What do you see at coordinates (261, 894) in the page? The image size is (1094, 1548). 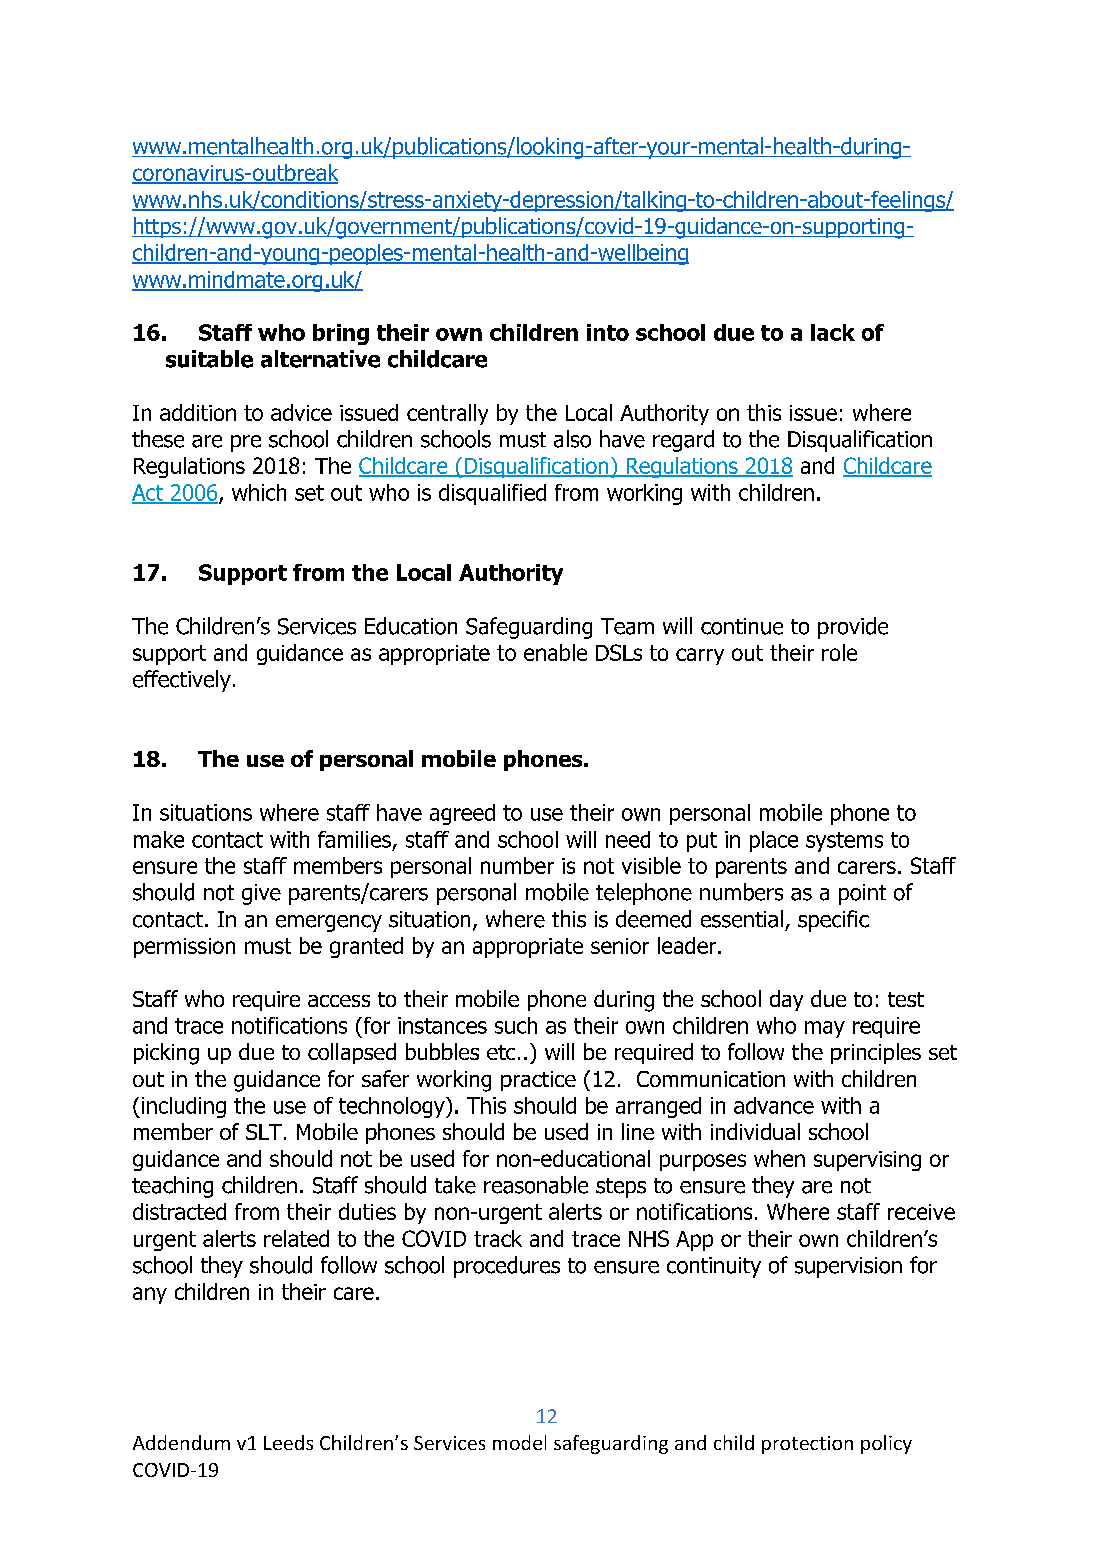 I see `give` at bounding box center [261, 894].
